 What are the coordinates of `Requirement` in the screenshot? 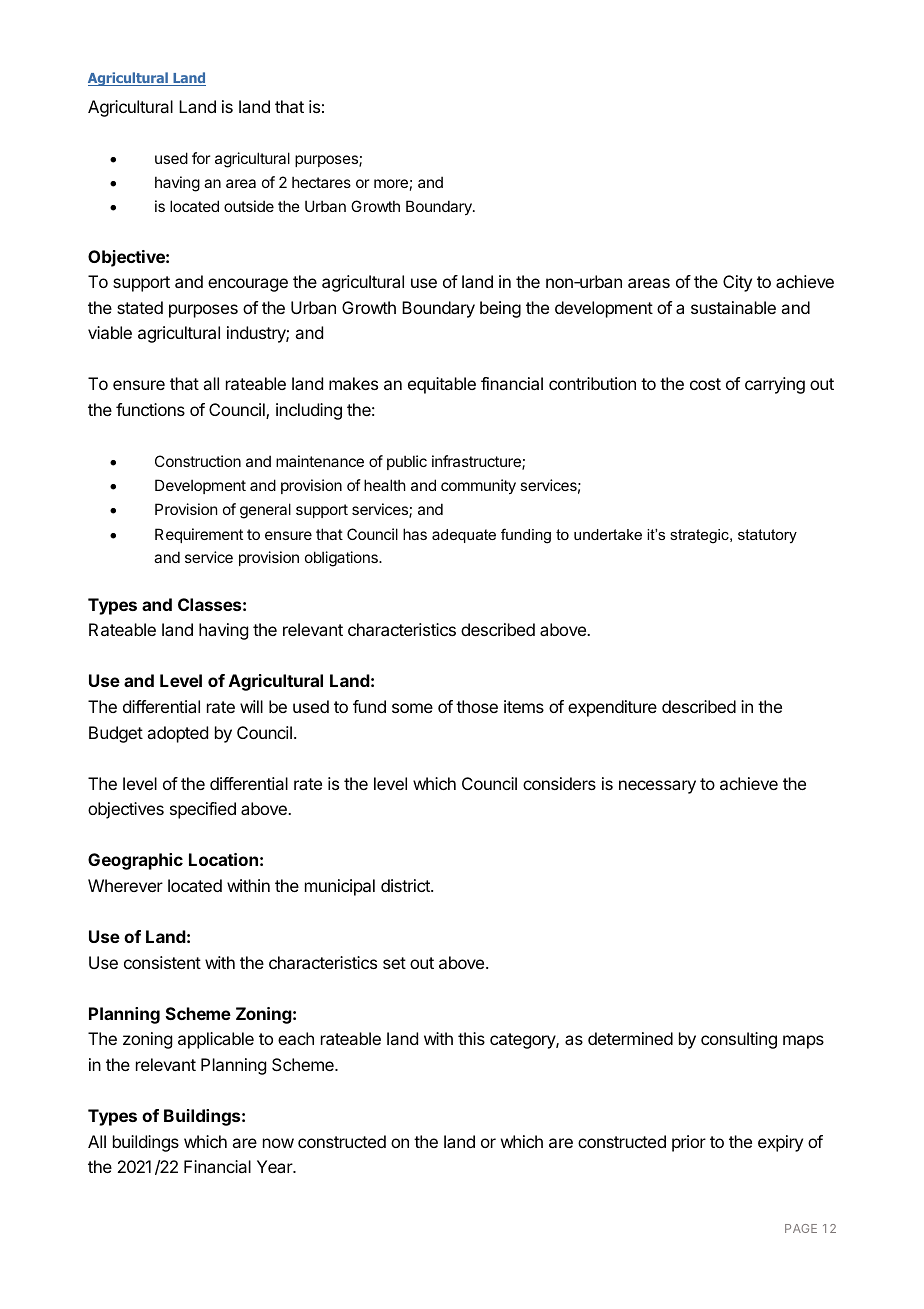 It's located at (199, 535).
